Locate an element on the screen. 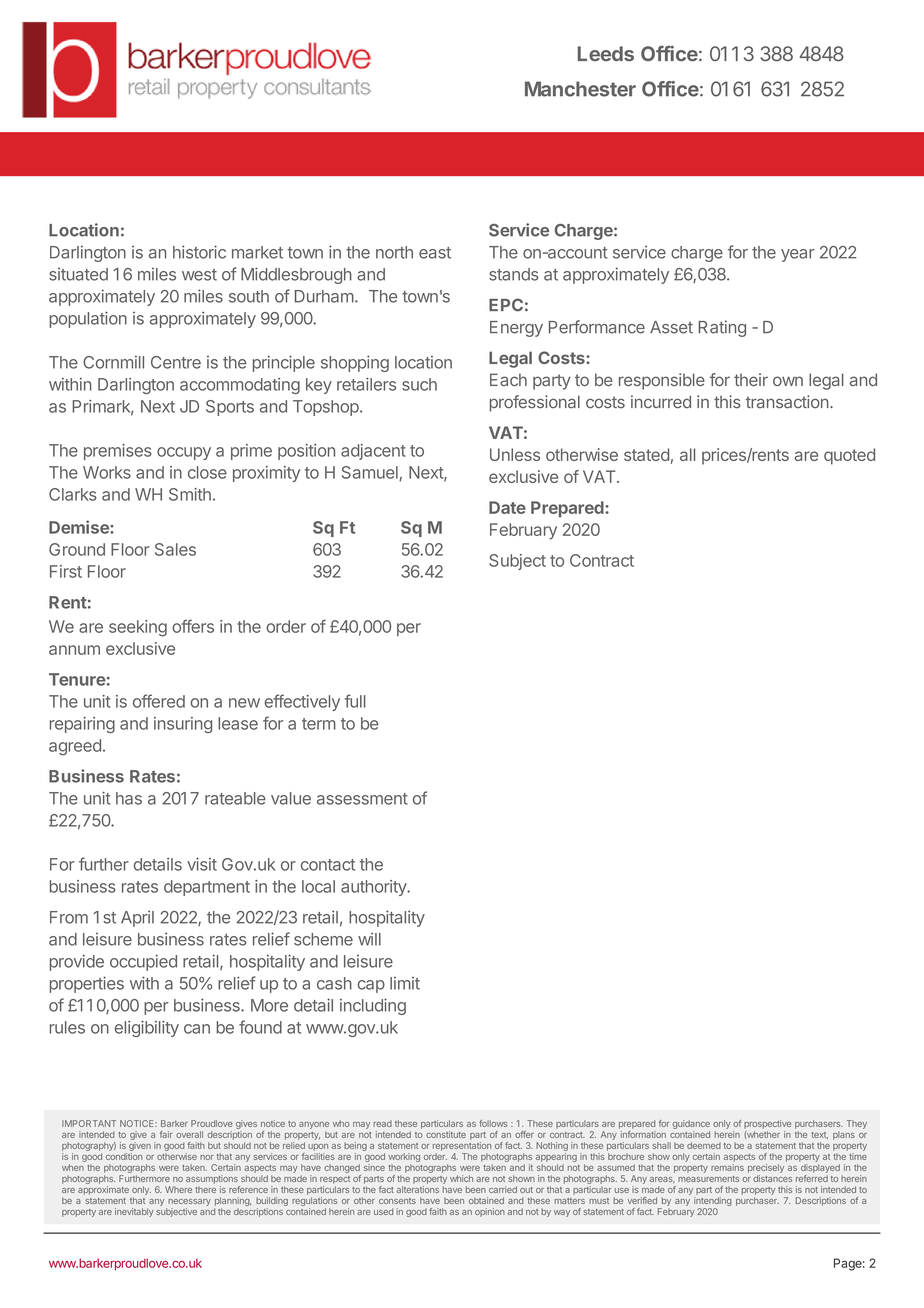 The image size is (924, 1308). quoted is located at coordinates (849, 456).
